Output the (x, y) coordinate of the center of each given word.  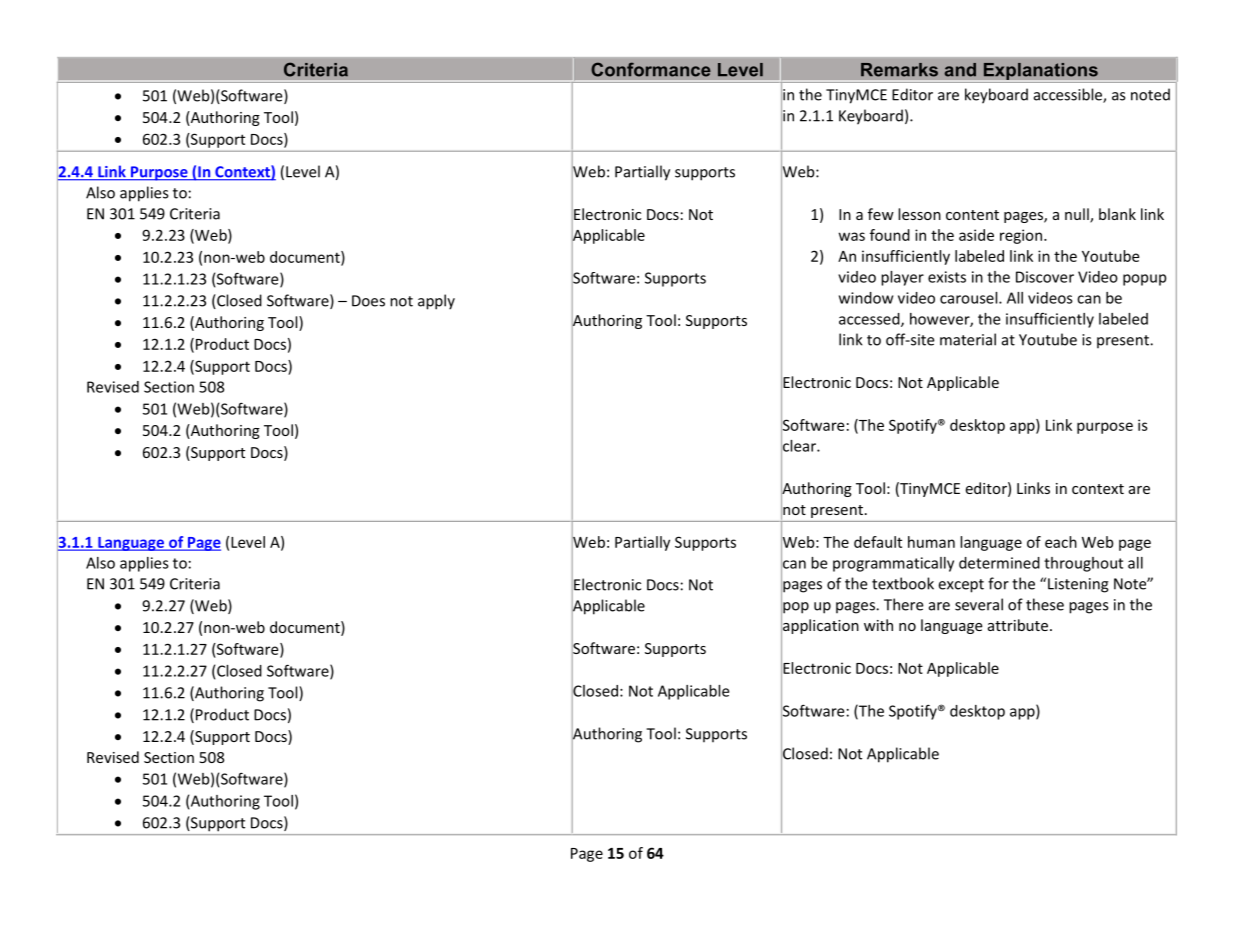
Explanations (1040, 72)
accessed (870, 320)
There (904, 604)
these (1045, 604)
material (968, 339)
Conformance (651, 69)
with (878, 625)
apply (436, 302)
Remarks (899, 70)
